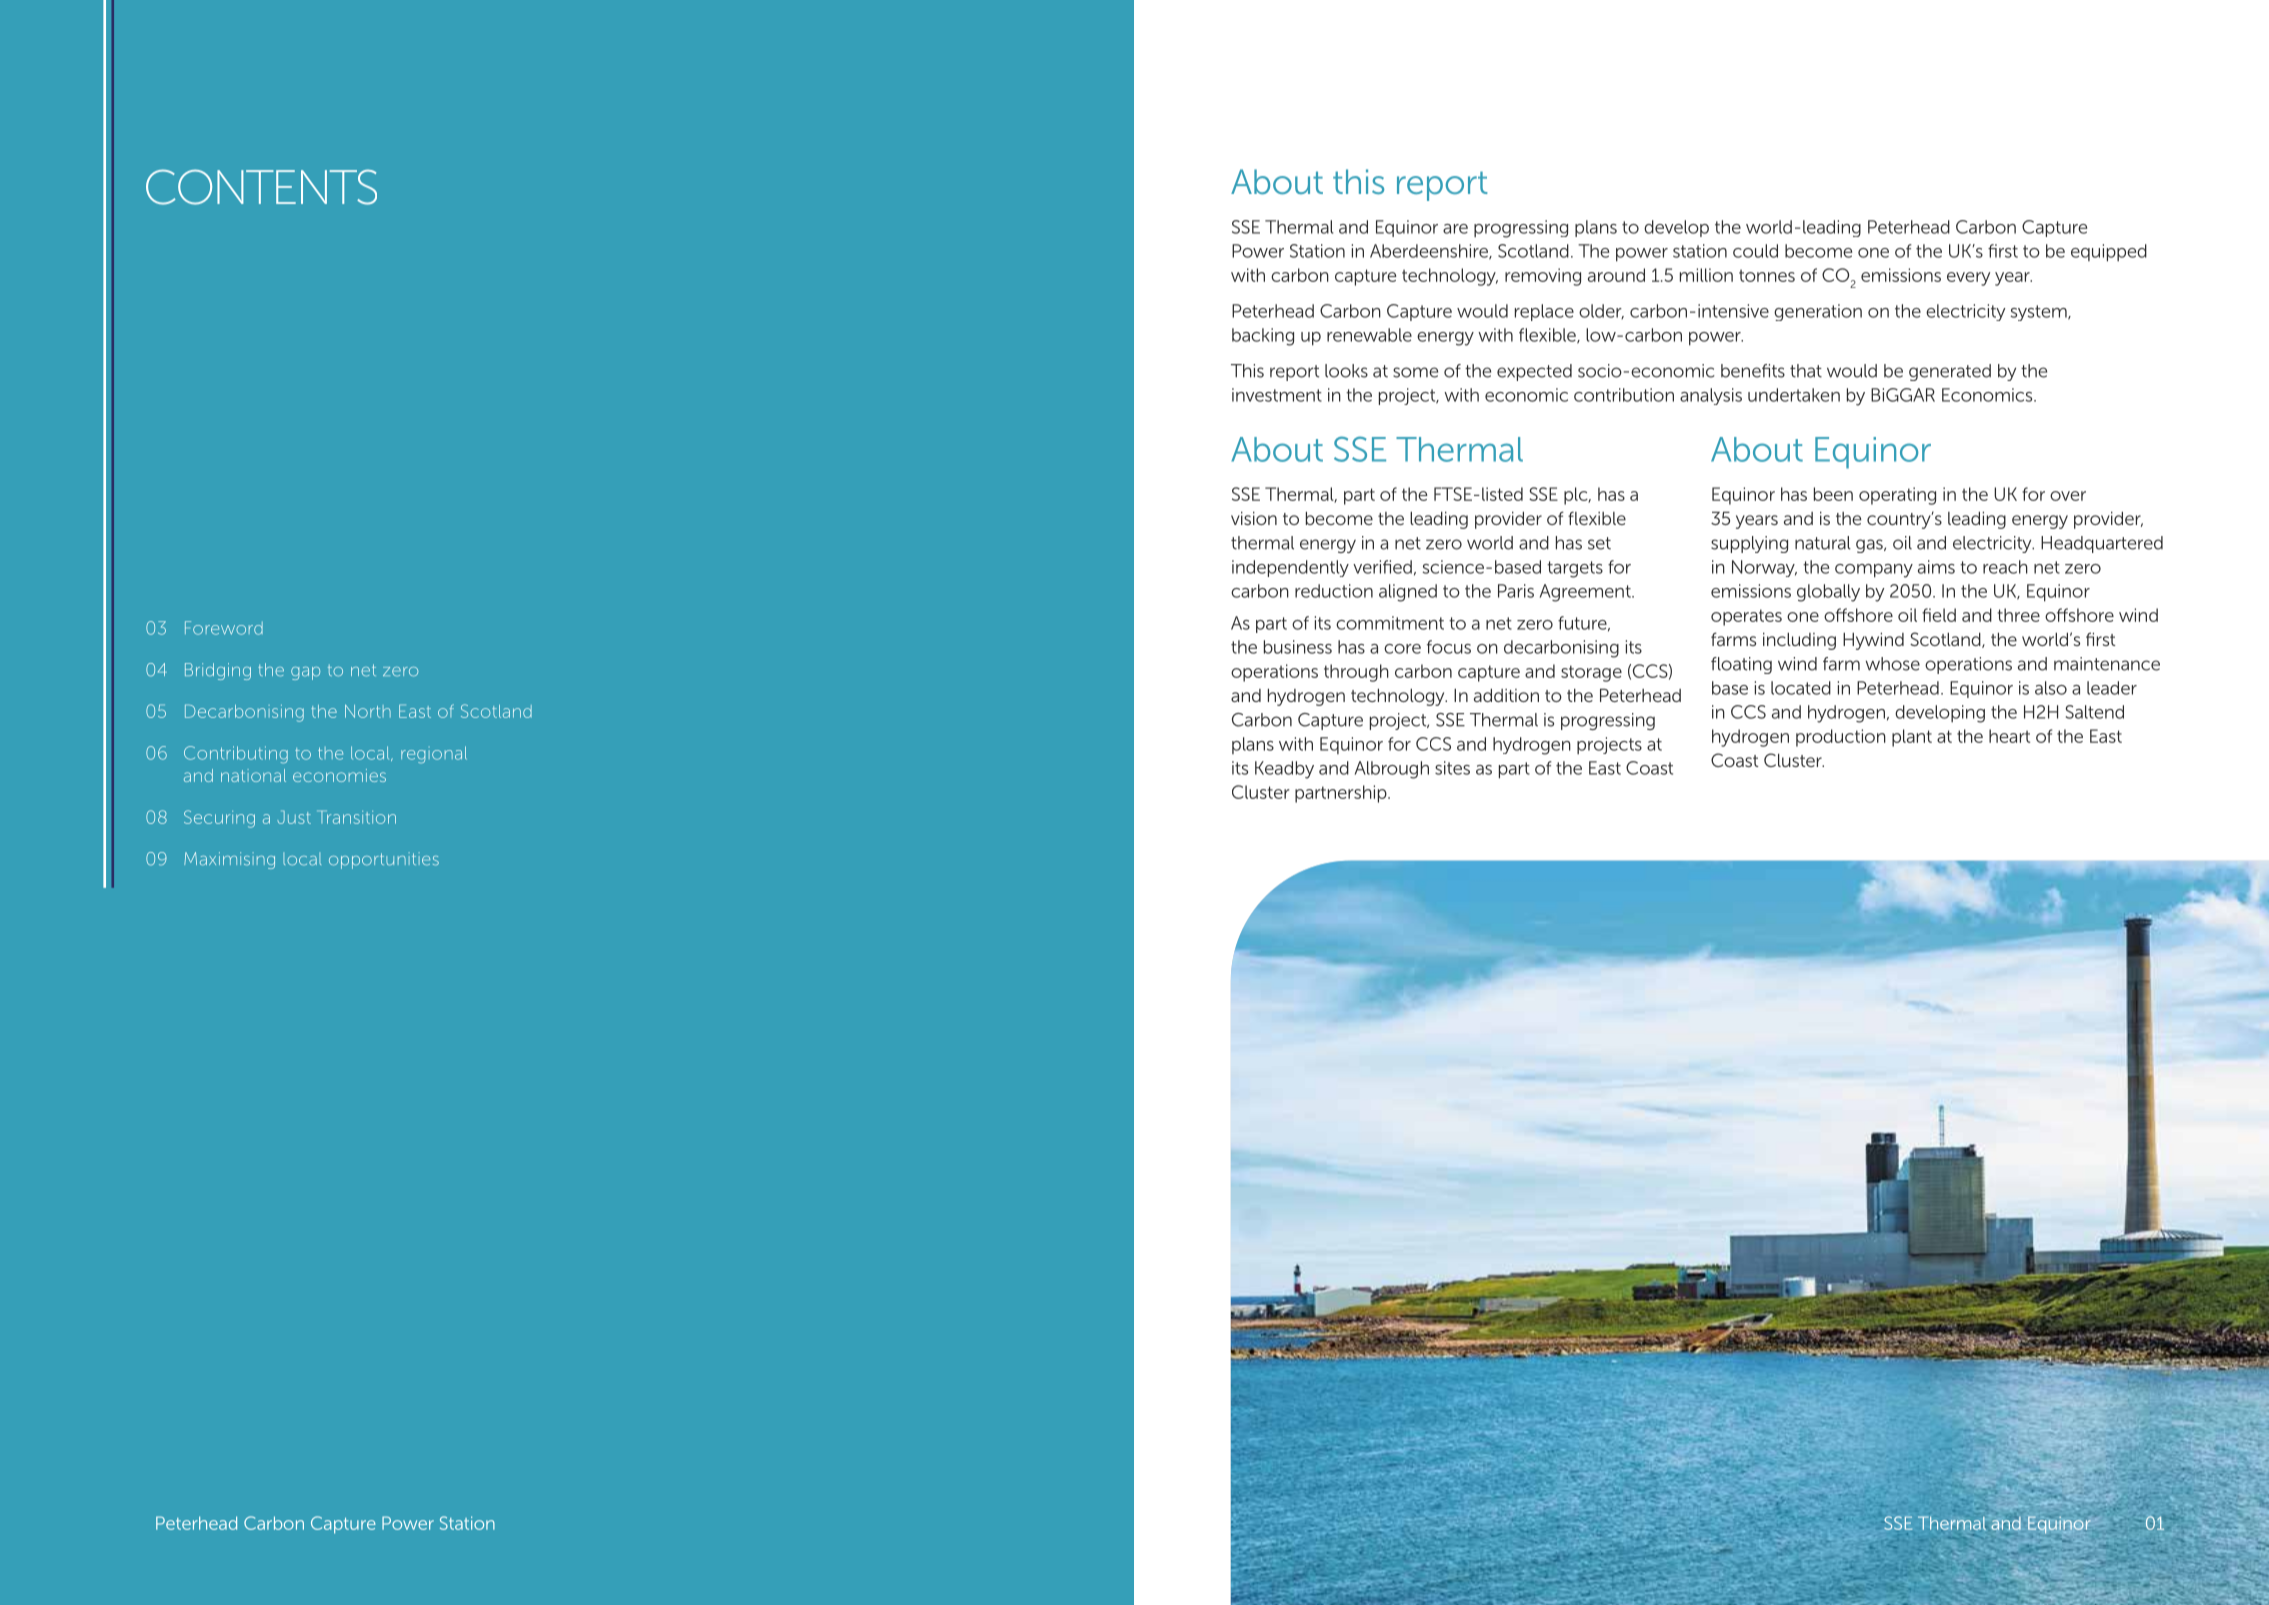 This image has width=2269, height=1605. Describe the element at coordinates (1950, 372) in the image. I see `generated` at that location.
